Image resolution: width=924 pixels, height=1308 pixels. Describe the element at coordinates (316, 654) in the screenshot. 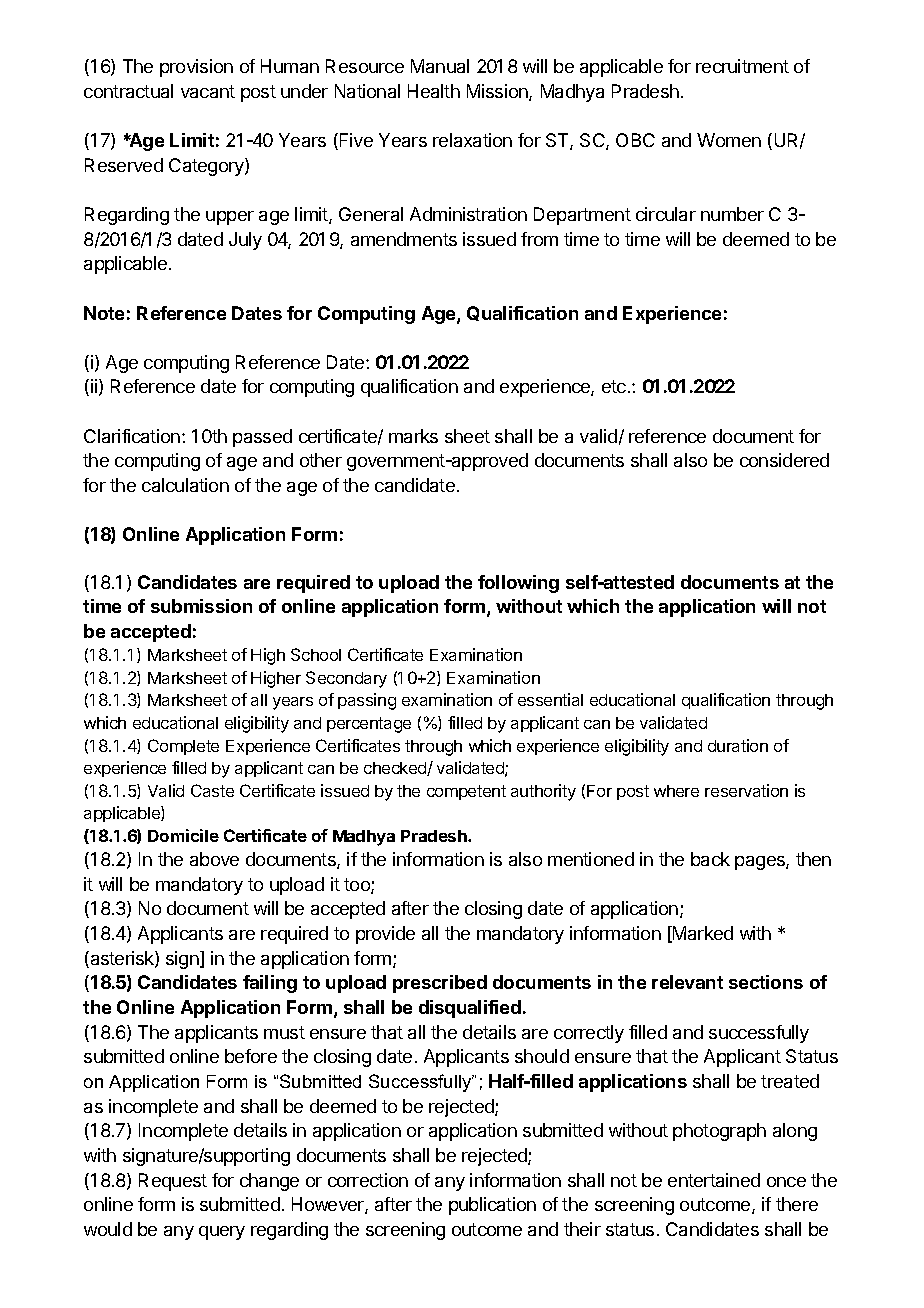

I see `School` at that location.
